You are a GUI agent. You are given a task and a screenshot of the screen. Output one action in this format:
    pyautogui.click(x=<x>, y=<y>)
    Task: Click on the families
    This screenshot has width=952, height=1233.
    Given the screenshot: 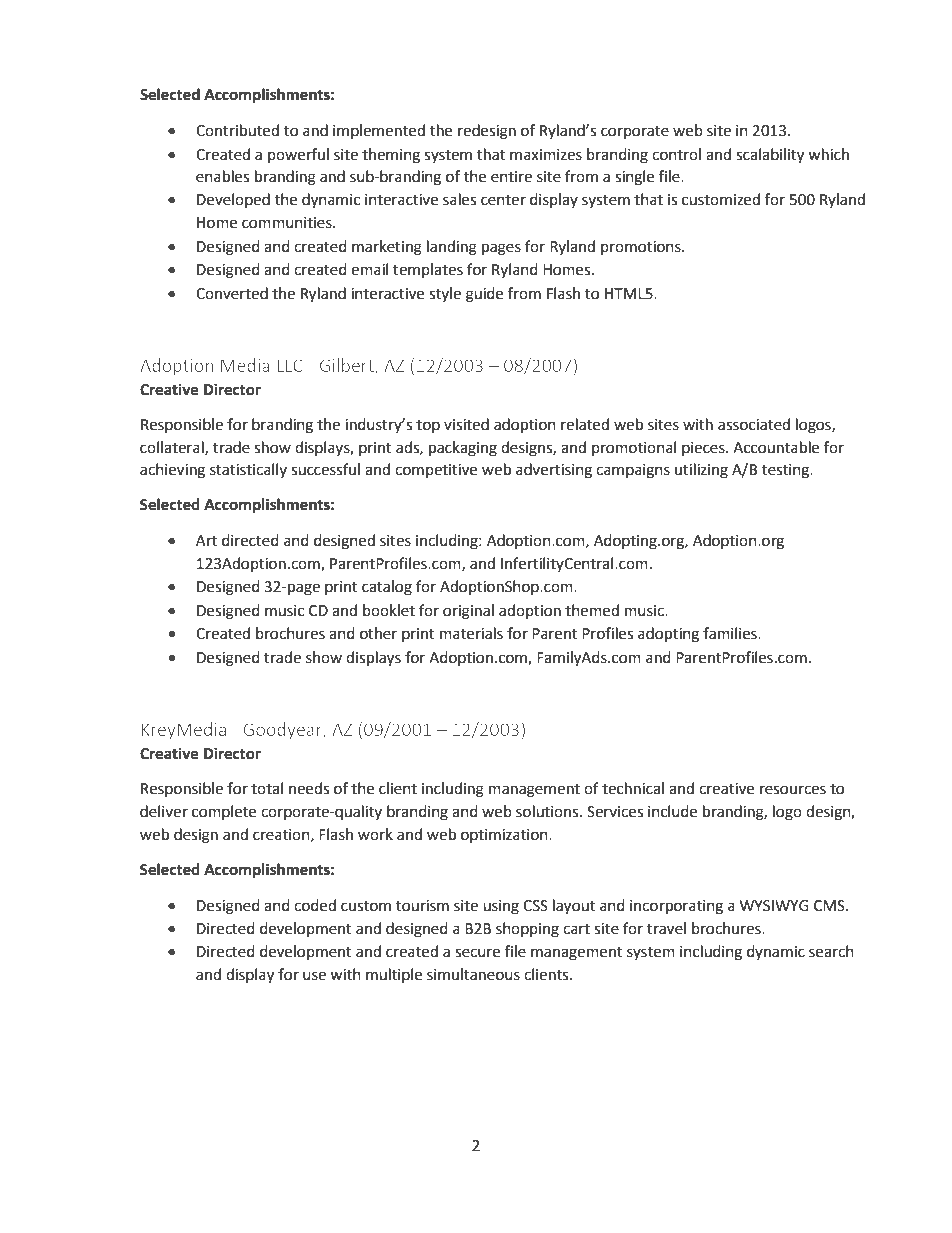 What is the action you would take?
    pyautogui.click(x=731, y=633)
